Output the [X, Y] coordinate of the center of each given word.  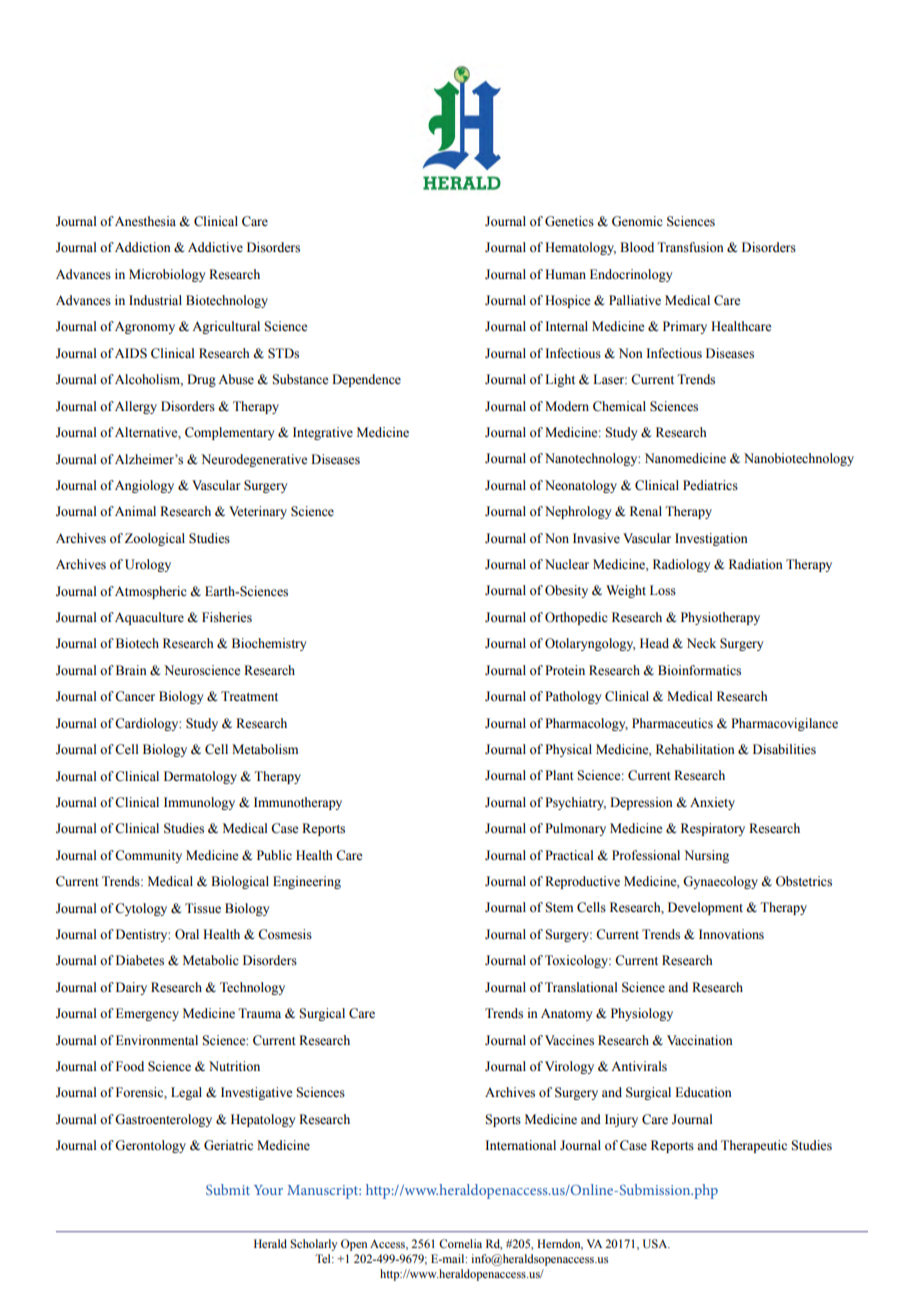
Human [565, 274]
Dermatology [200, 777]
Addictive [215, 247]
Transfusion [690, 247]
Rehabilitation [695, 749]
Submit [228, 1189]
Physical [568, 750]
